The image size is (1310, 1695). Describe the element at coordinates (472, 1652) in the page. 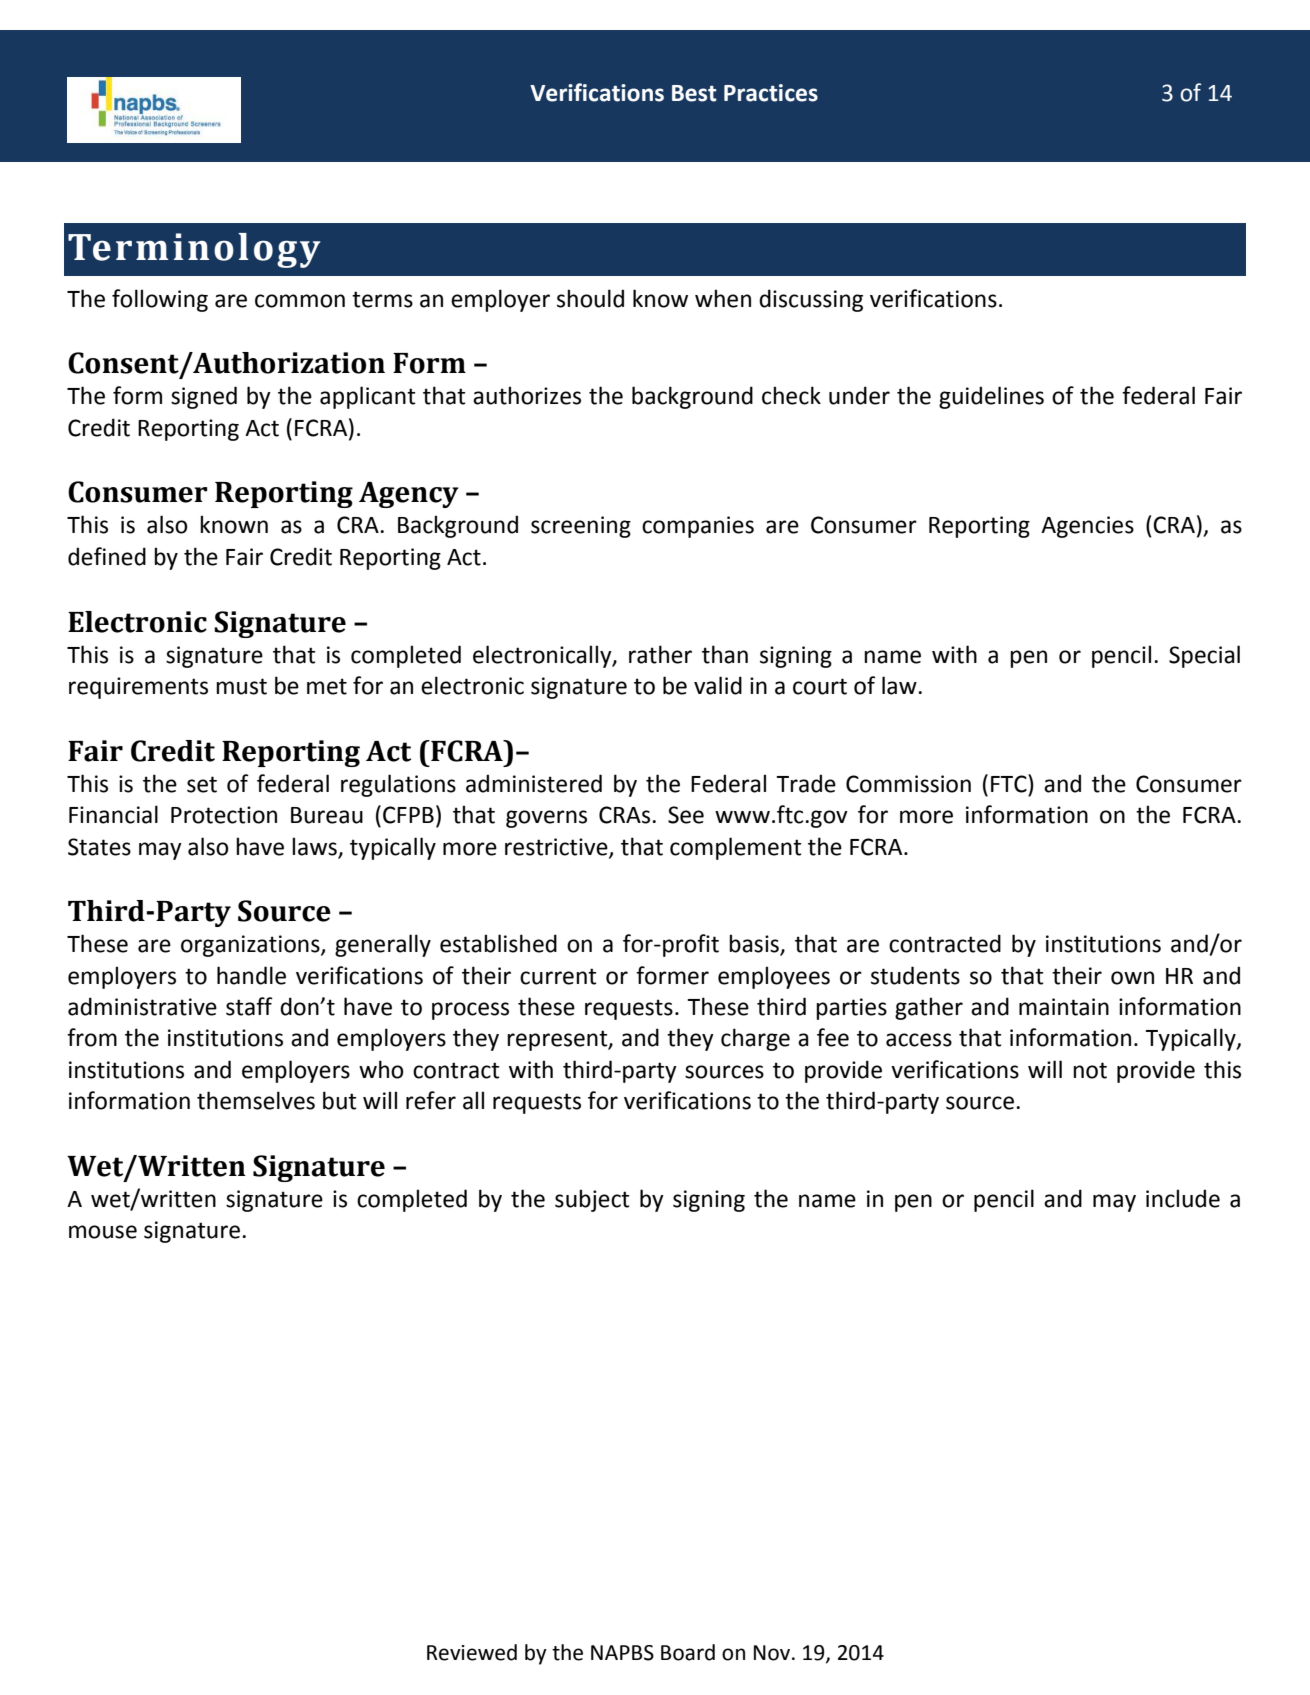

I see `Reviewed` at that location.
